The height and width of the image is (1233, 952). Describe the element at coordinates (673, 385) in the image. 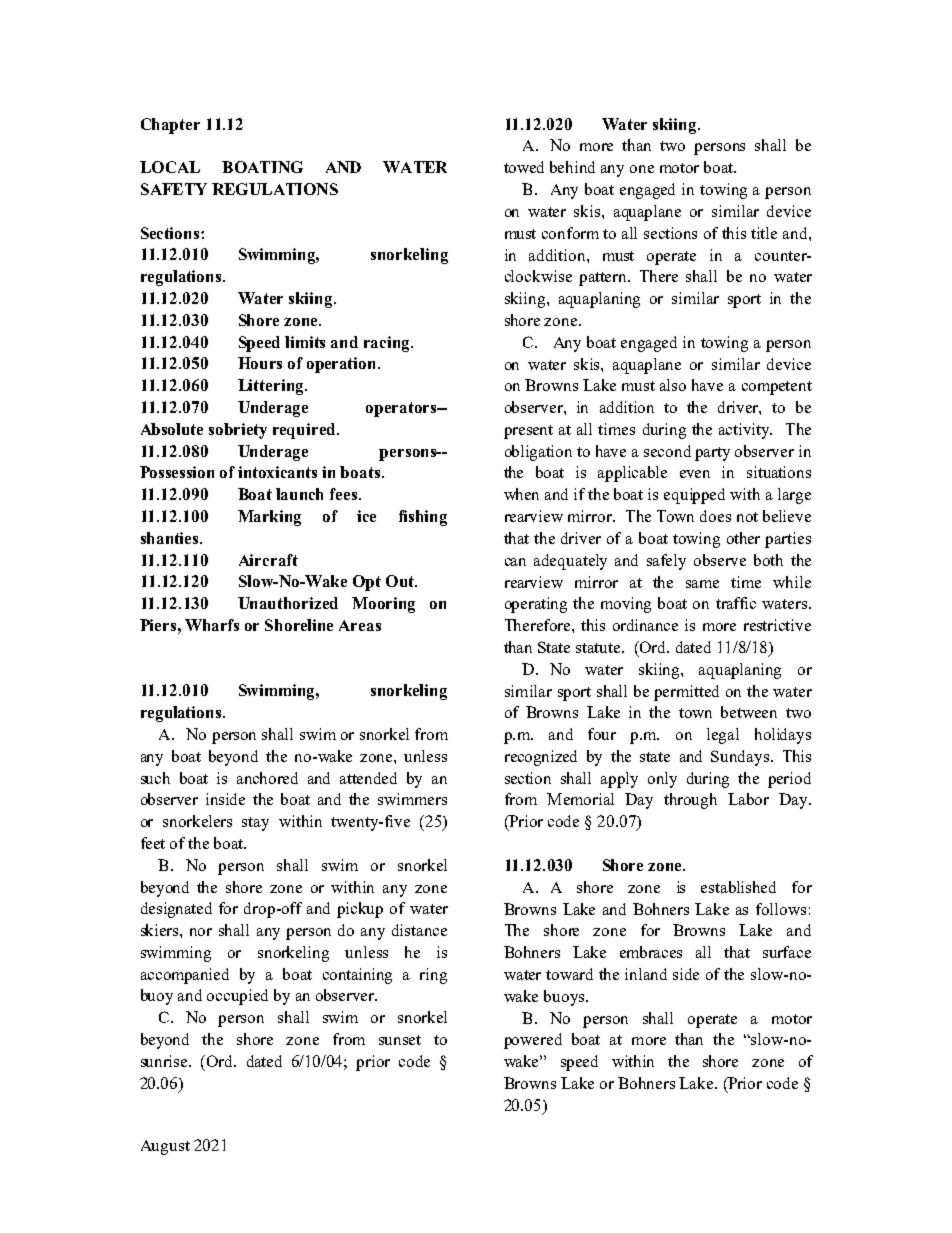

I see `also` at that location.
